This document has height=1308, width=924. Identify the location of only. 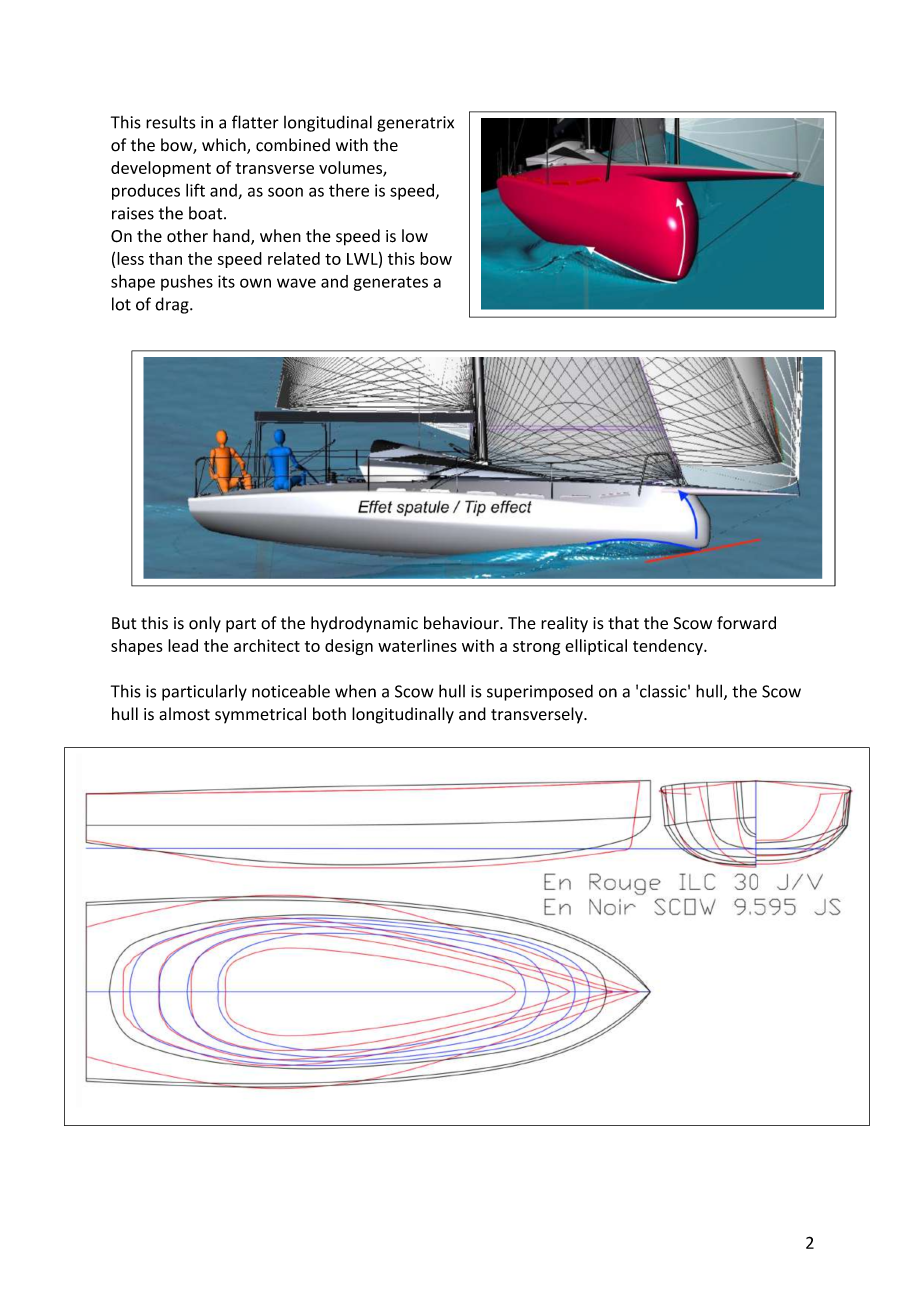
(205, 624).
